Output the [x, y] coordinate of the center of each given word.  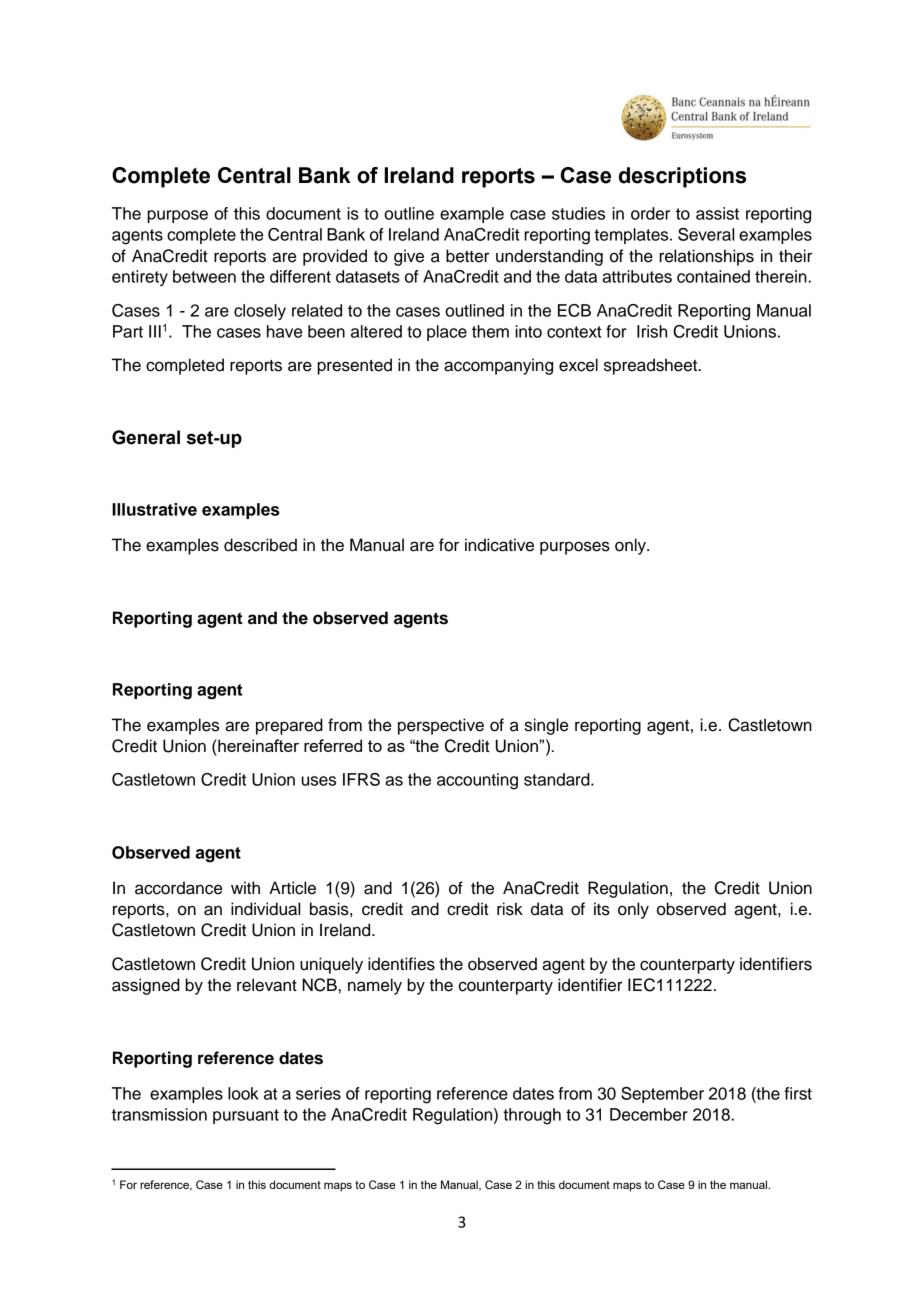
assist [717, 213]
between [204, 276]
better [467, 256]
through [532, 1116]
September [662, 1095]
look [243, 1093]
